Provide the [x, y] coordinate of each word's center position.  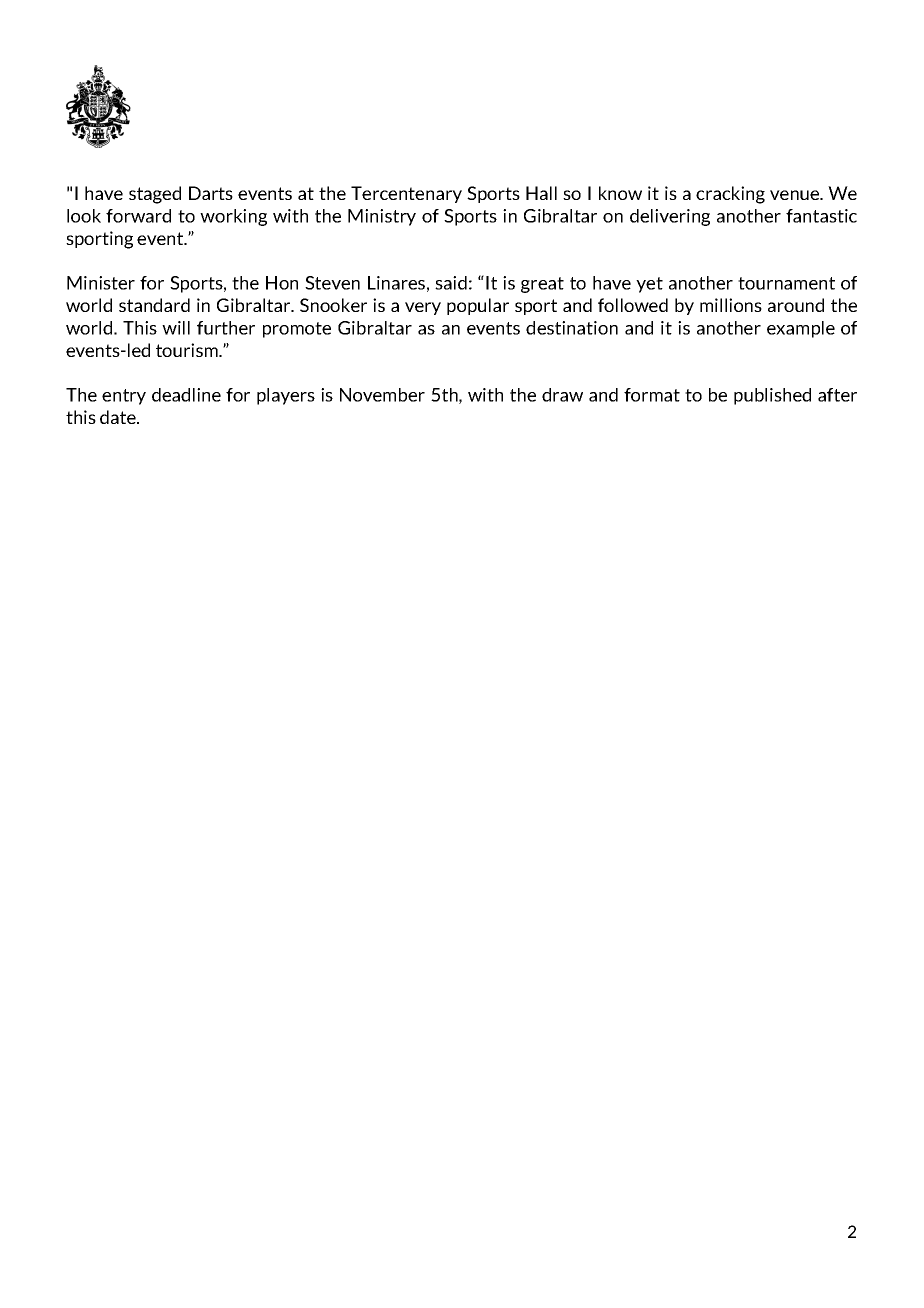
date [119, 417]
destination [572, 328]
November [382, 395]
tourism [188, 350]
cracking [730, 195]
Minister [101, 283]
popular [478, 306]
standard [154, 305]
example [801, 329]
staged [155, 195]
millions [731, 305]
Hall [541, 193]
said [451, 283]
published [772, 396]
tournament [786, 283]
